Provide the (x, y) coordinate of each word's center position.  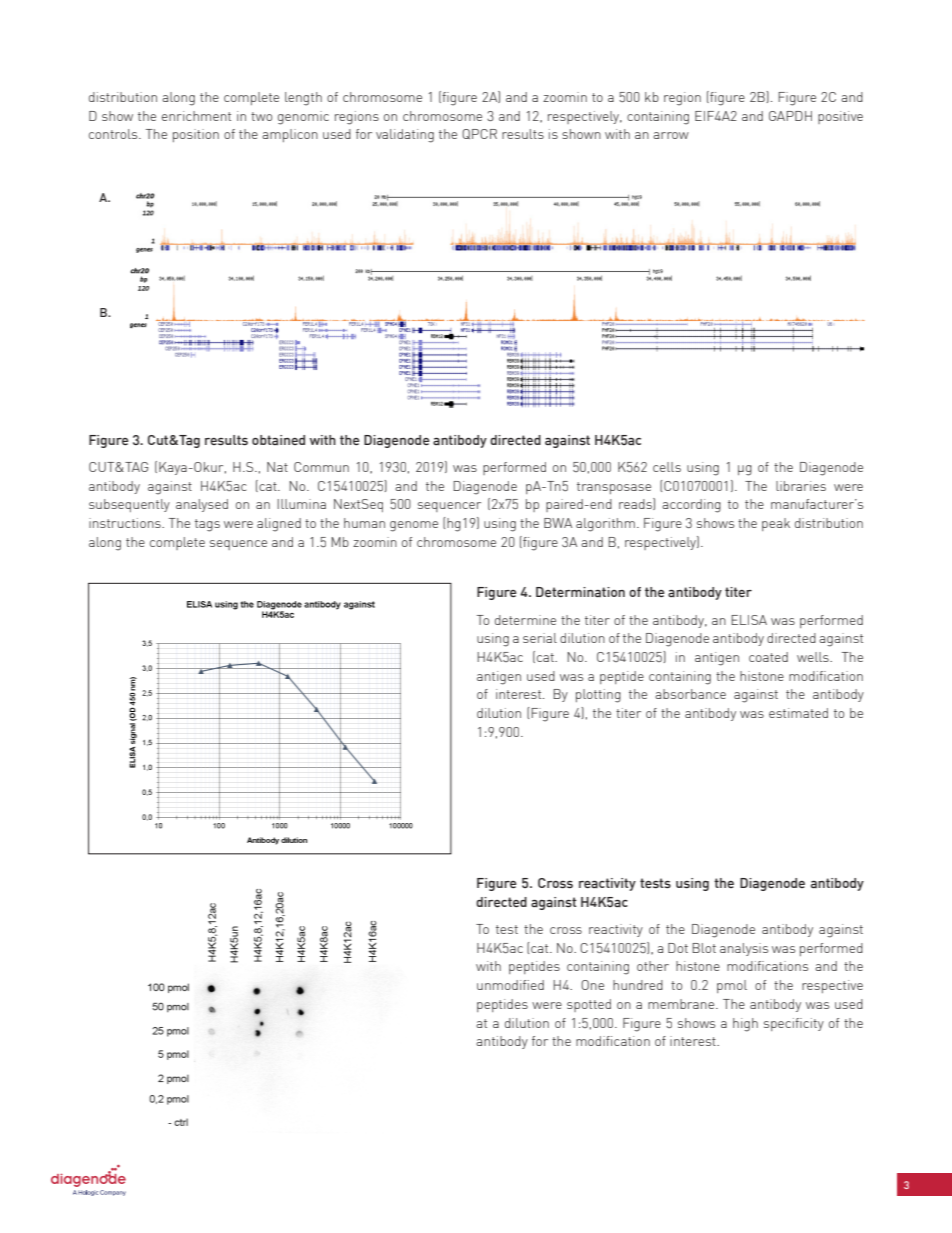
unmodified (510, 985)
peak (776, 524)
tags (207, 525)
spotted (589, 1005)
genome (414, 526)
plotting (598, 696)
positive (840, 117)
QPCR (479, 134)
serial (540, 638)
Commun (321, 467)
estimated (798, 713)
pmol (732, 986)
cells (667, 467)
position (196, 135)
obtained (278, 440)
